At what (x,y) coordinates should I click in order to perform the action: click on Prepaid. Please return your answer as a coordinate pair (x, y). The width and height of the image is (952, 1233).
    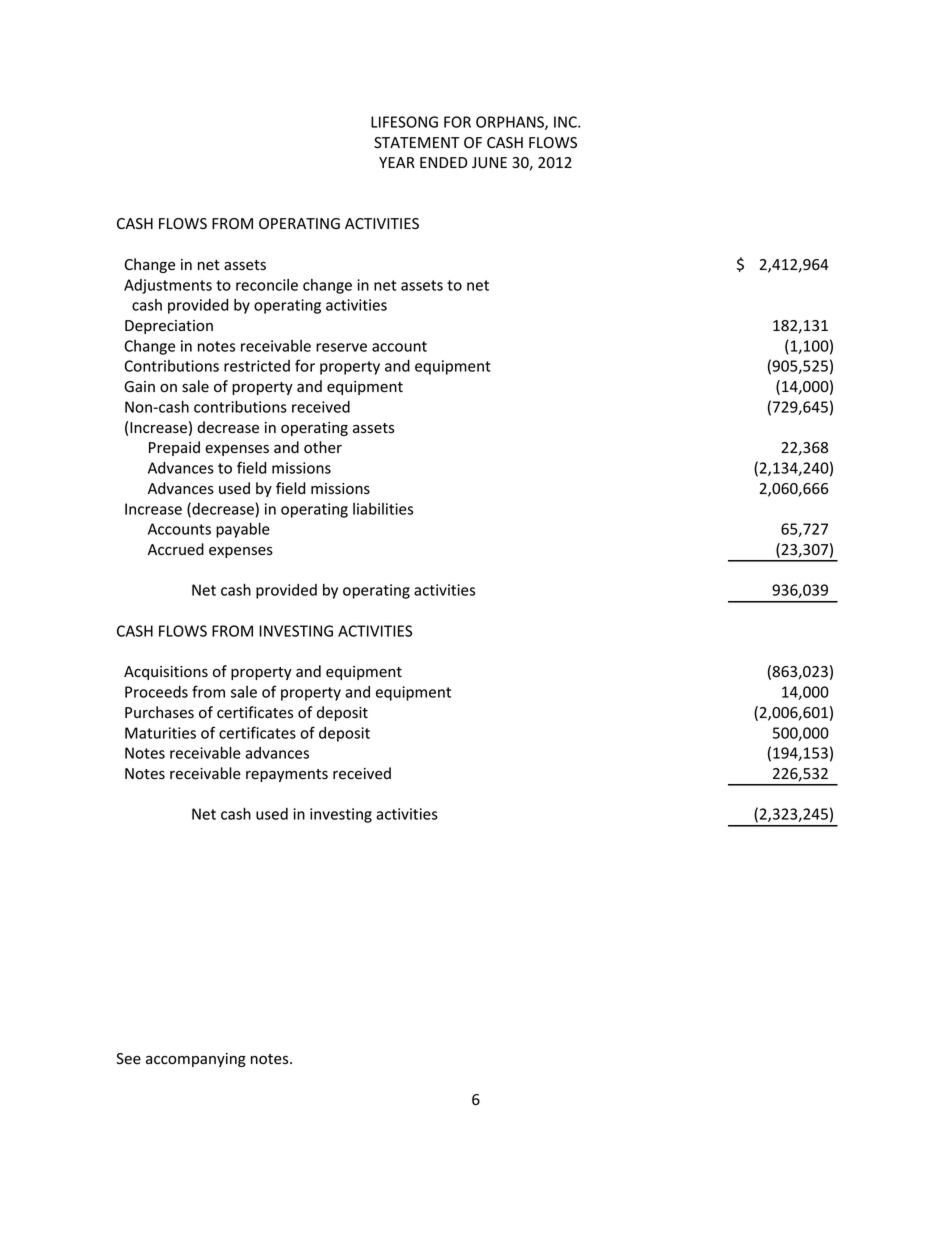
    Looking at the image, I should click on (174, 448).
